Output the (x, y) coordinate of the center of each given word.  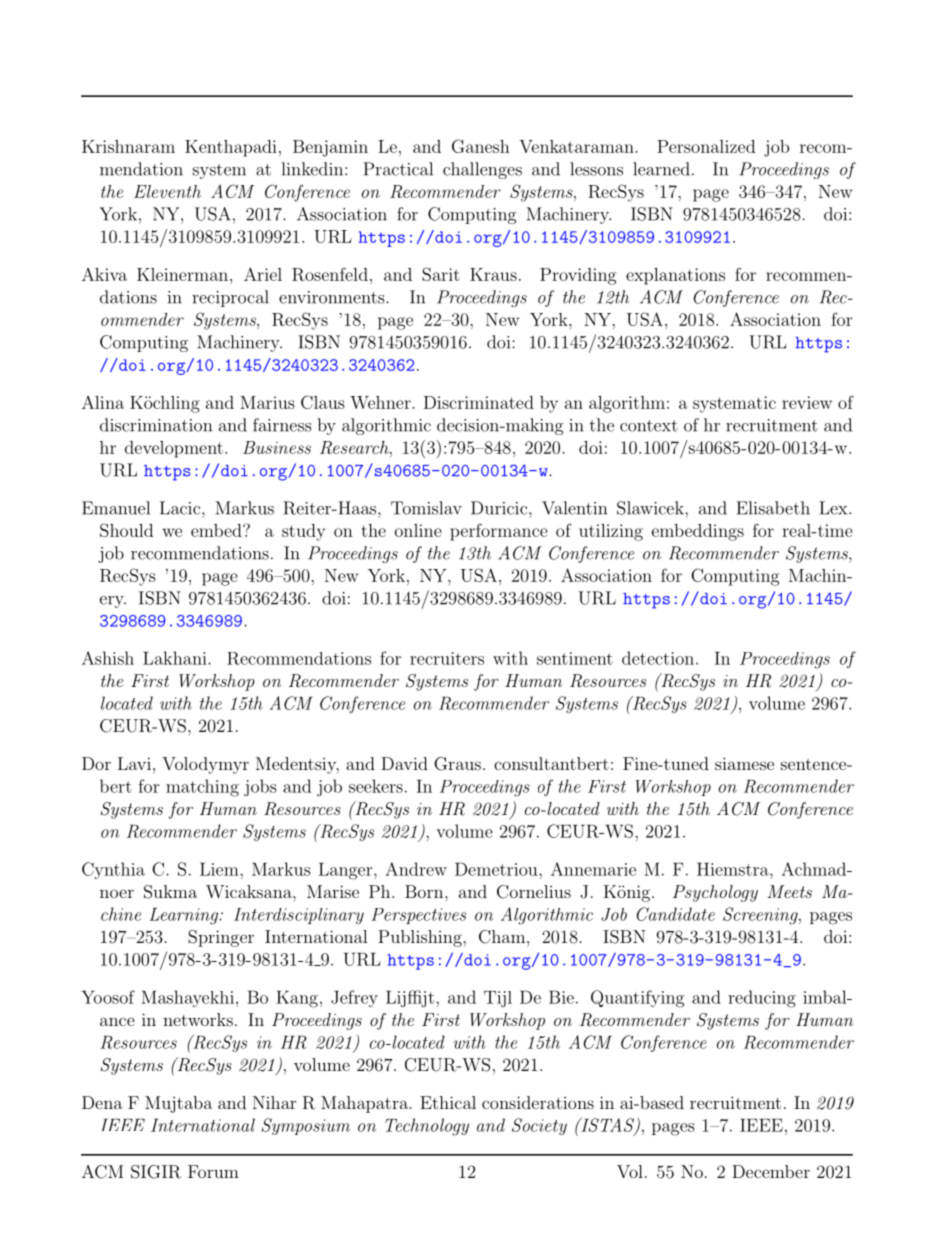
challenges (482, 170)
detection (658, 658)
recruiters (447, 658)
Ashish (108, 658)
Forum (213, 1171)
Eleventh (167, 191)
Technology (427, 1127)
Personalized (706, 146)
